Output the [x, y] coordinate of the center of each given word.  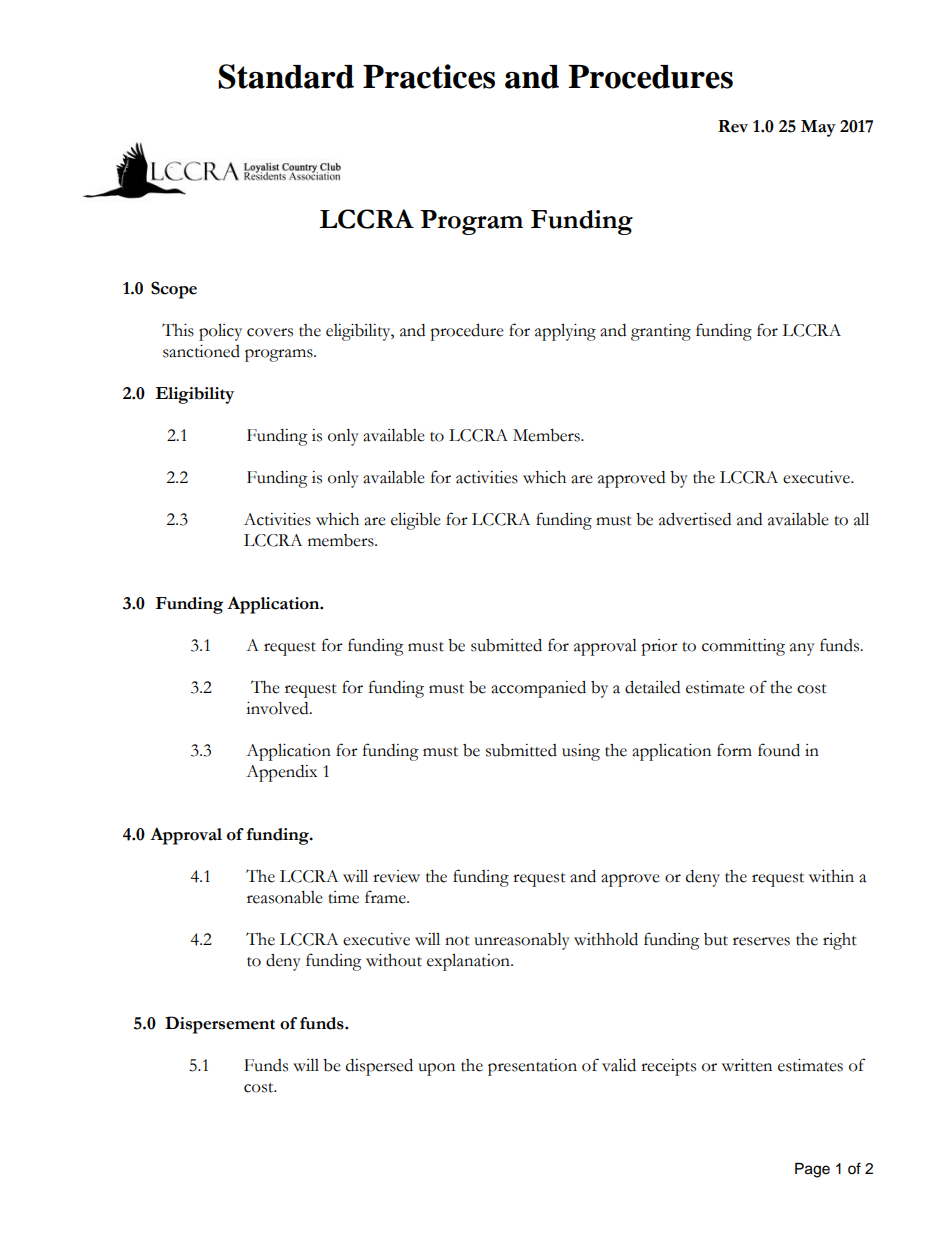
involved [278, 708]
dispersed [379, 1067]
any [802, 649]
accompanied [538, 689]
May [818, 128]
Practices [429, 76]
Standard [286, 76]
